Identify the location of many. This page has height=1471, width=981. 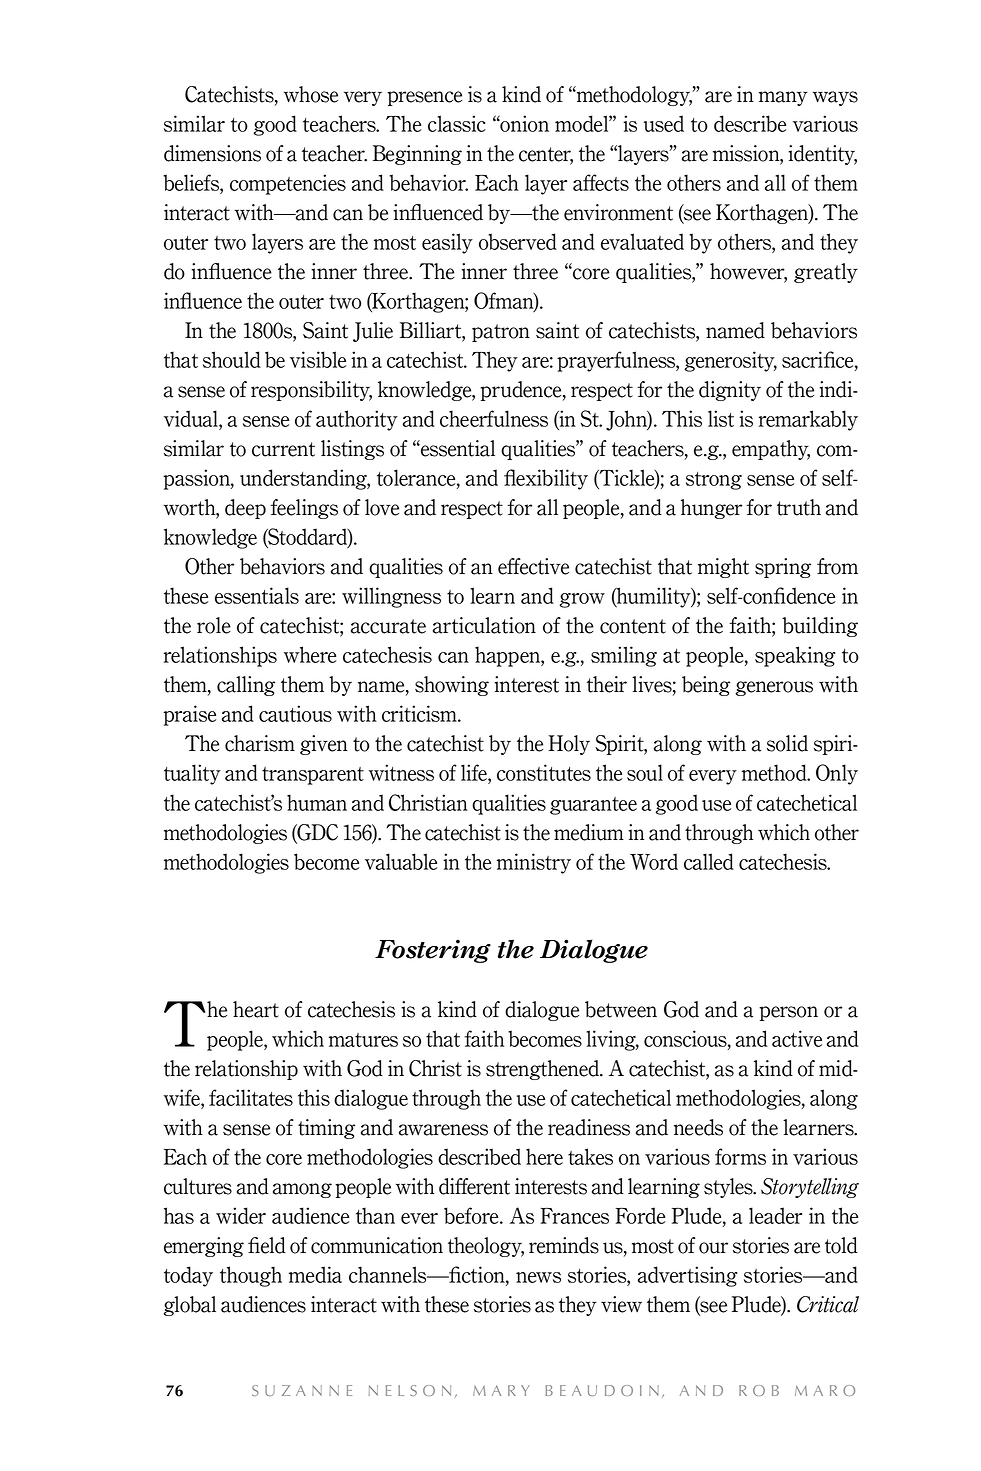
(783, 98).
